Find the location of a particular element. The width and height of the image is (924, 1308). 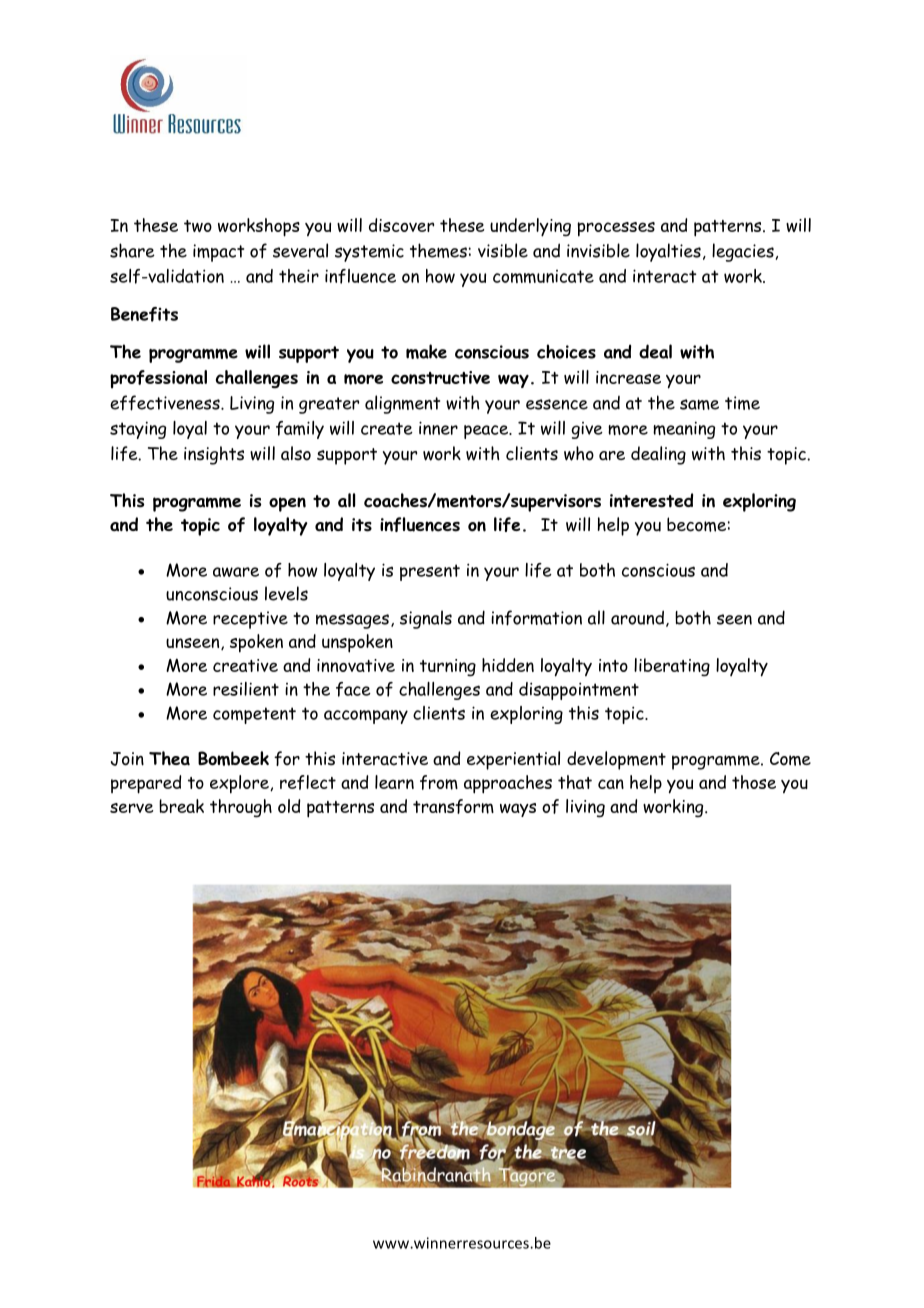

from is located at coordinates (439, 782).
